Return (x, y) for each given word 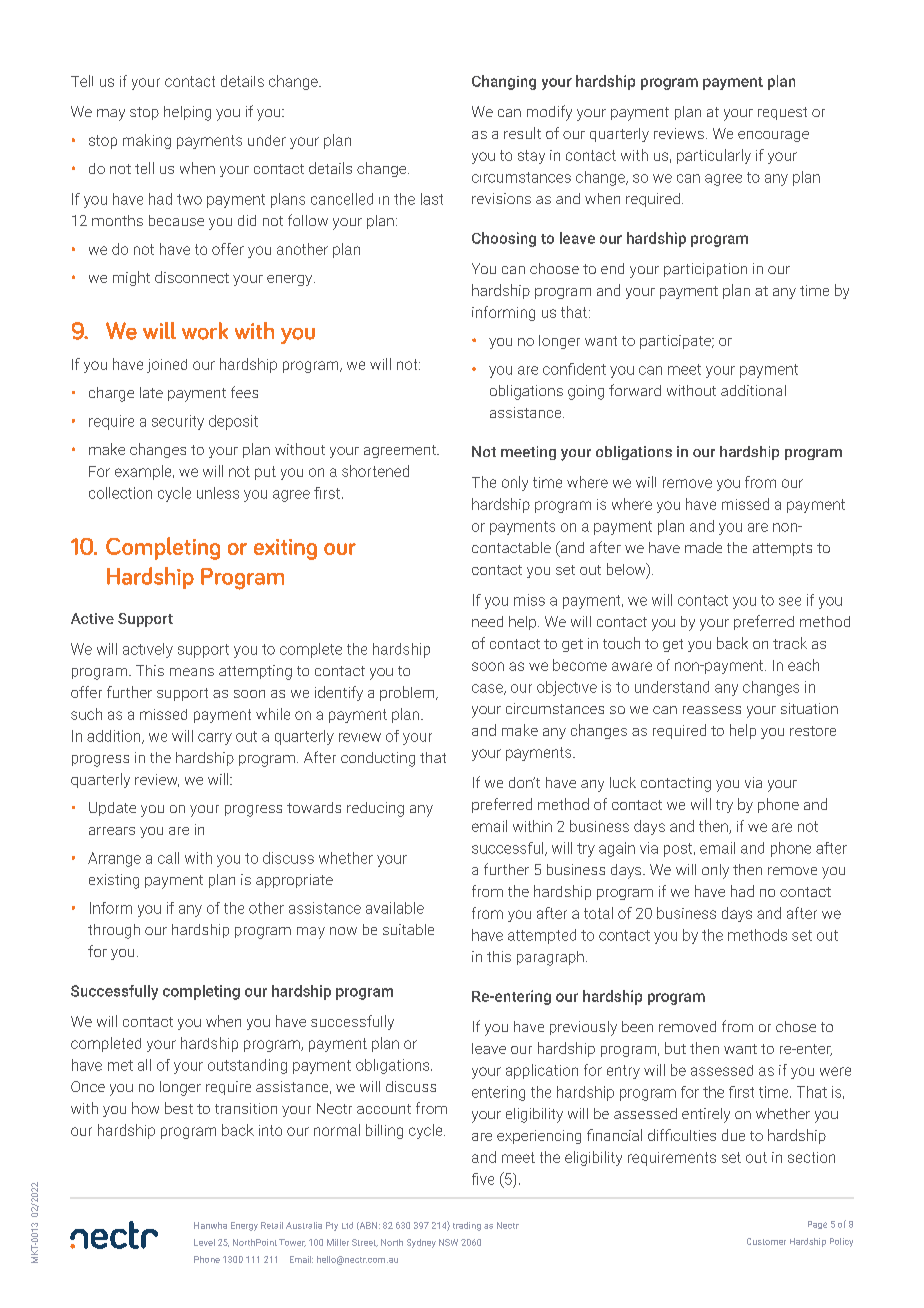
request (782, 113)
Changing (504, 82)
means (192, 672)
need (487, 621)
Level (204, 1242)
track (790, 643)
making (147, 141)
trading (467, 1226)
